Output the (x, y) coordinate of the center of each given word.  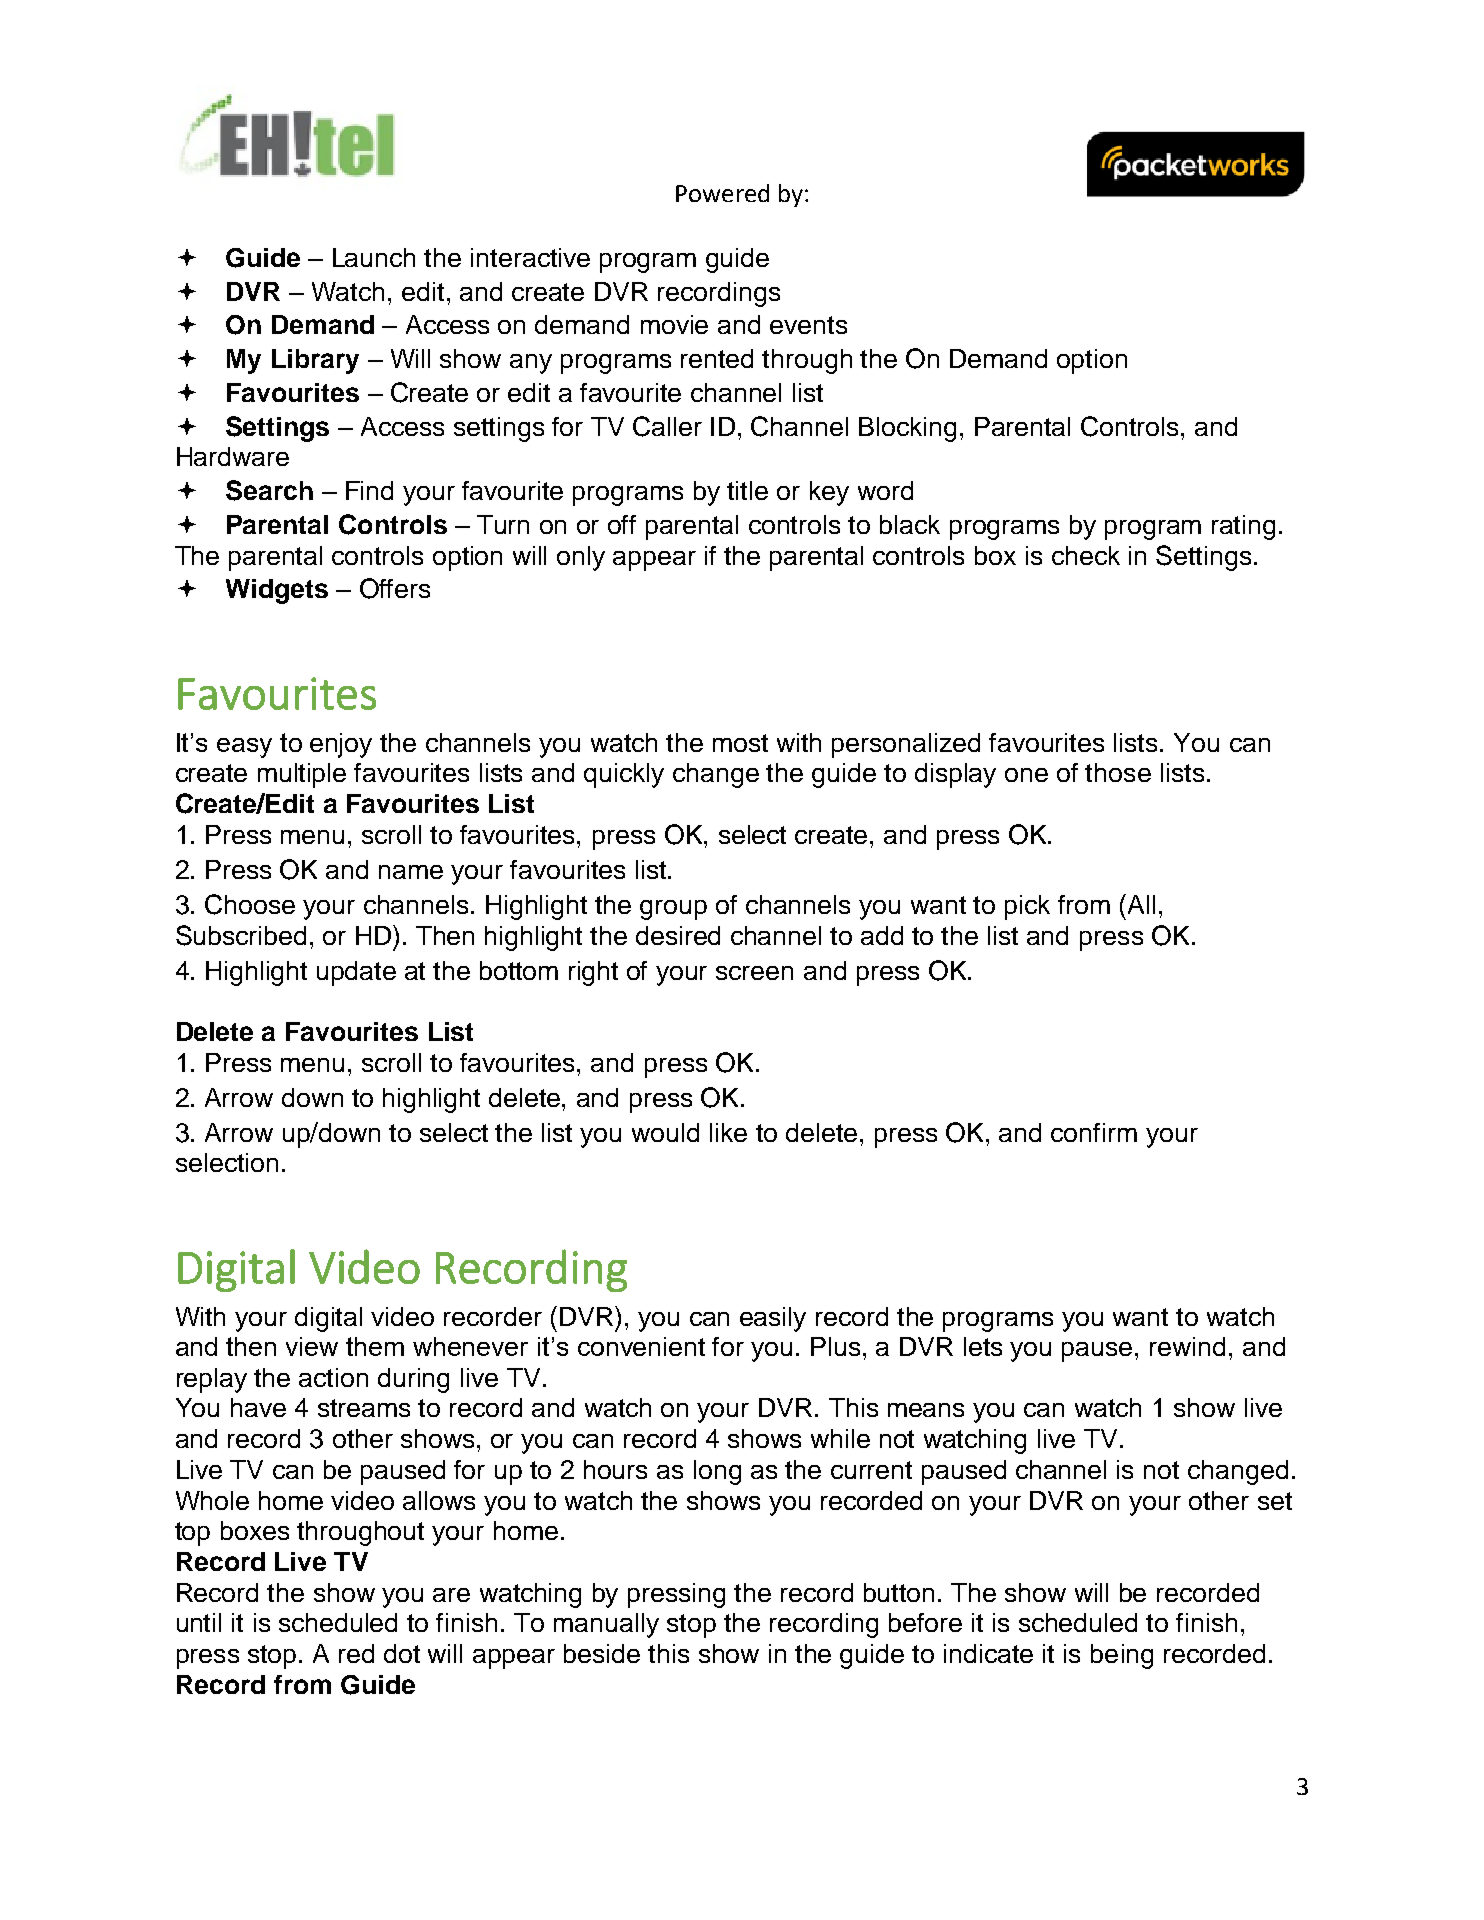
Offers (395, 588)
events (808, 325)
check (1086, 555)
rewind (1187, 1346)
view (312, 1346)
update (356, 973)
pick (1027, 907)
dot (402, 1653)
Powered (722, 193)
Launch (374, 257)
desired (678, 935)
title (747, 490)
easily (773, 1319)
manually (606, 1625)
